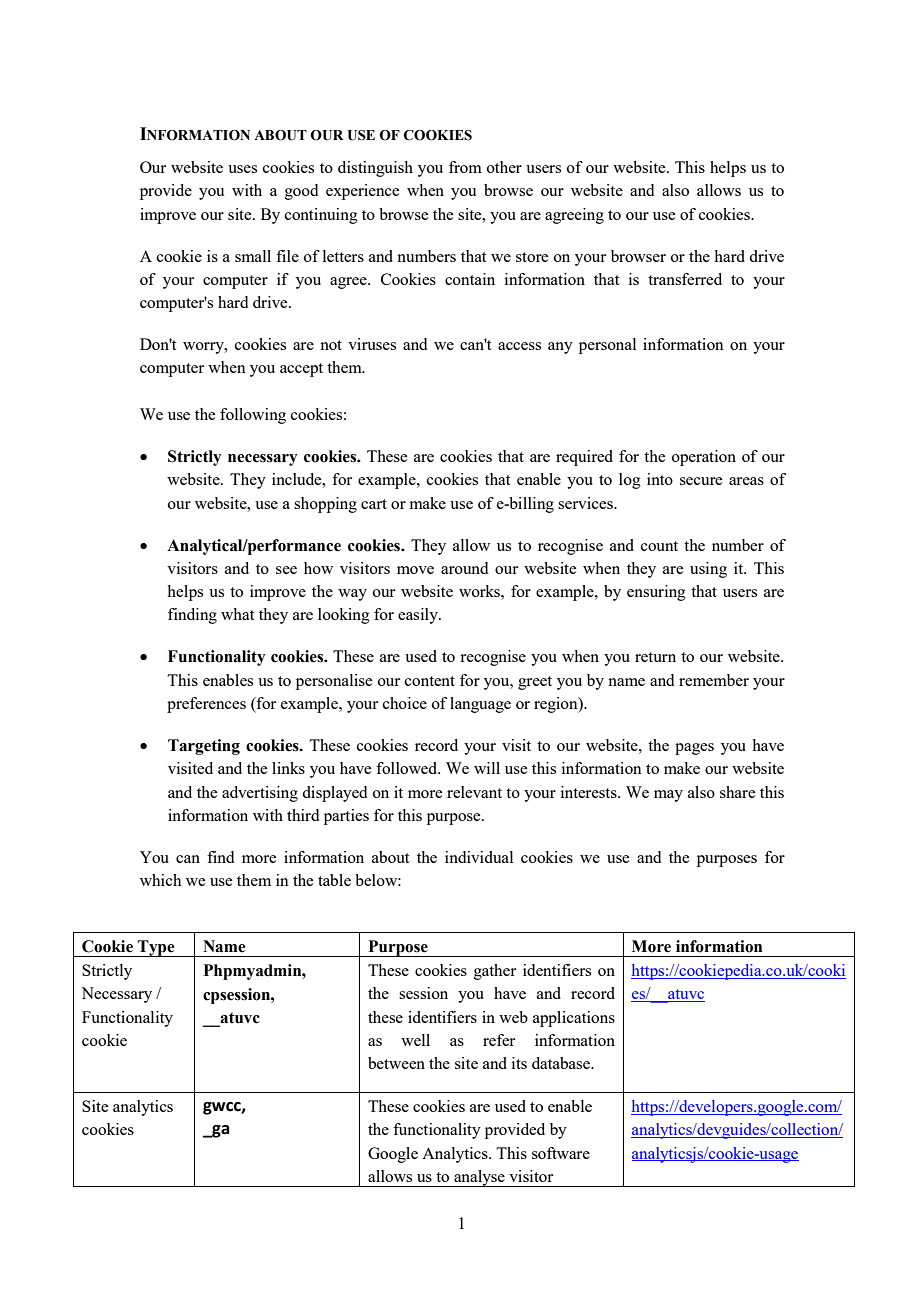 The width and height of the document is (924, 1308). What do you see at coordinates (479, 1178) in the document?
I see `analyse` at bounding box center [479, 1178].
